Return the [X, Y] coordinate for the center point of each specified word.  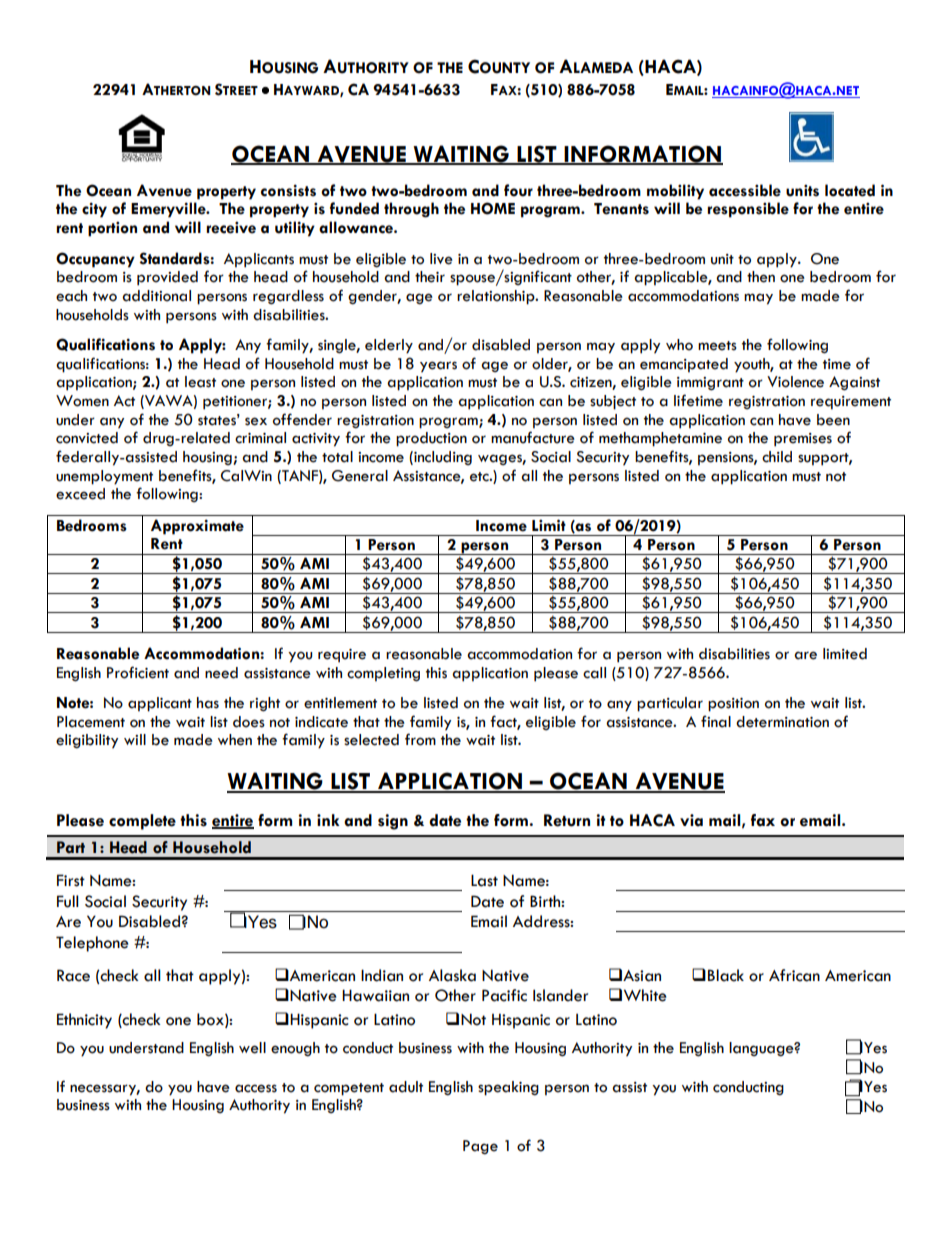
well [252, 1048]
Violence [795, 382]
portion [112, 229]
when [235, 740]
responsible [748, 210]
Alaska [452, 975]
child [777, 457]
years [438, 367]
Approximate [197, 527]
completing [383, 674]
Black [726, 975]
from [420, 739]
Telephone [92, 944]
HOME [493, 208]
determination [782, 722]
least [200, 382]
